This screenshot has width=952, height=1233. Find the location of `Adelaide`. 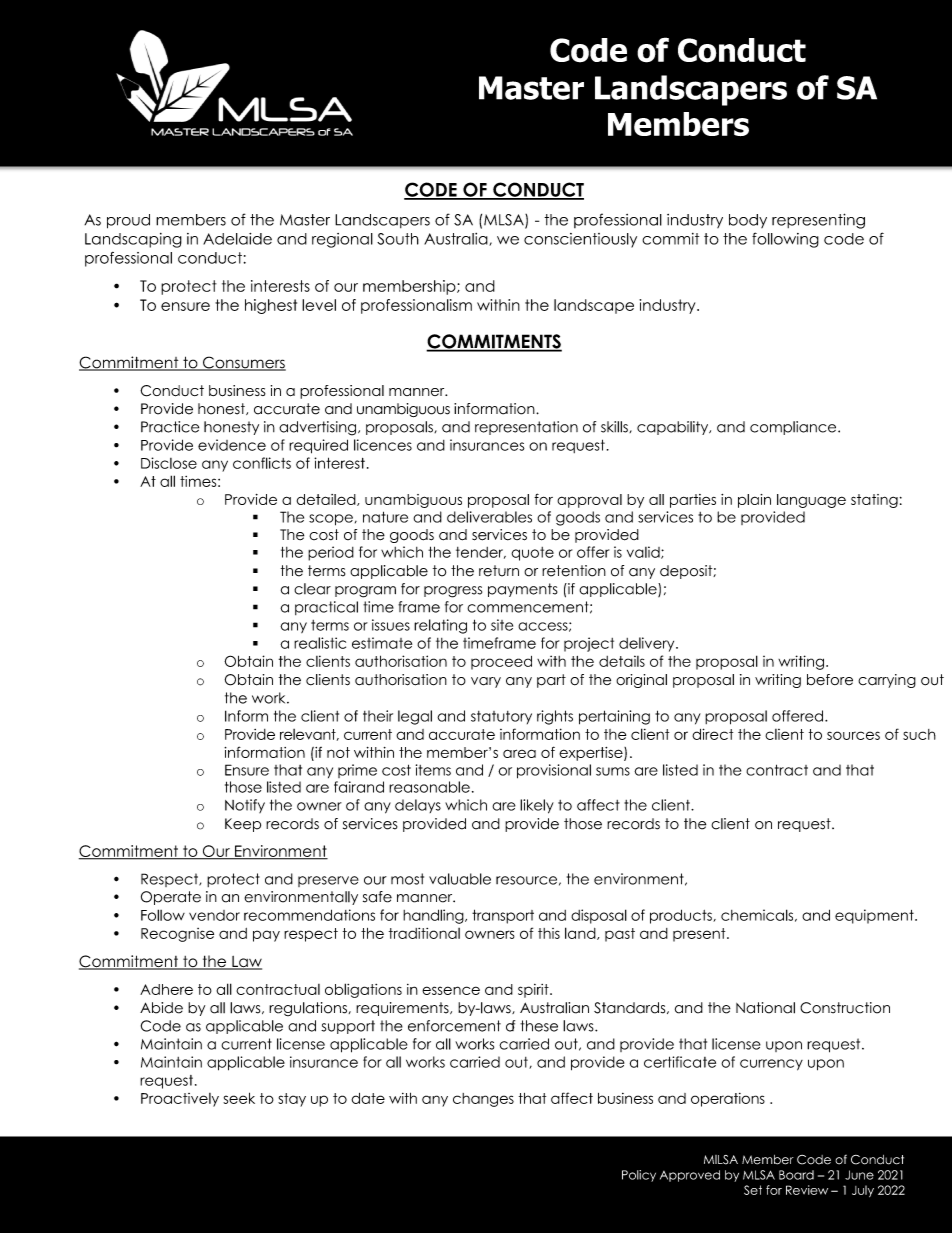

Adelaide is located at coordinates (237, 239).
